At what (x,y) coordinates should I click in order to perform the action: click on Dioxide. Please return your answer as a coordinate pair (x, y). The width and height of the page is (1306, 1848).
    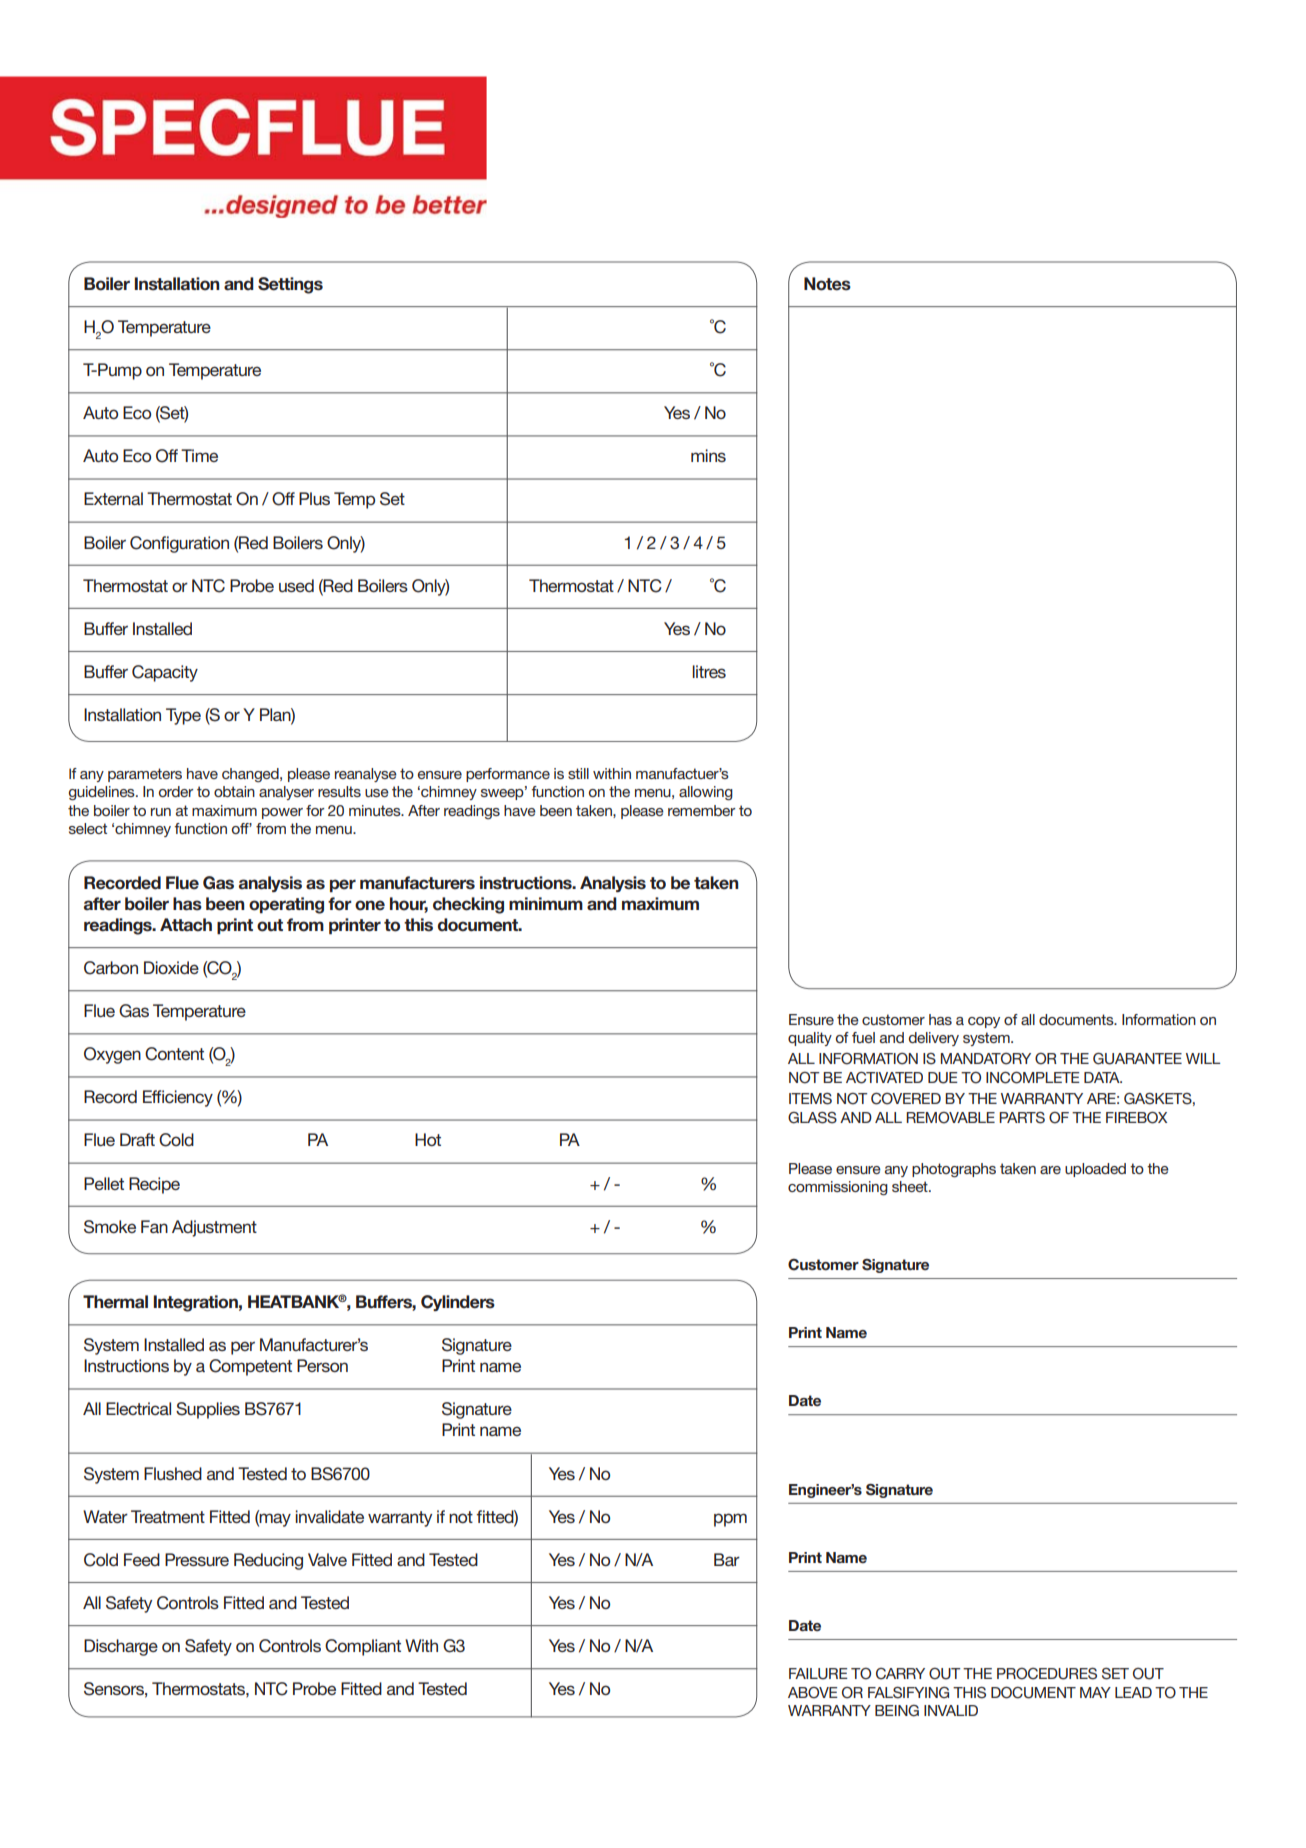
    Looking at the image, I should click on (171, 967).
